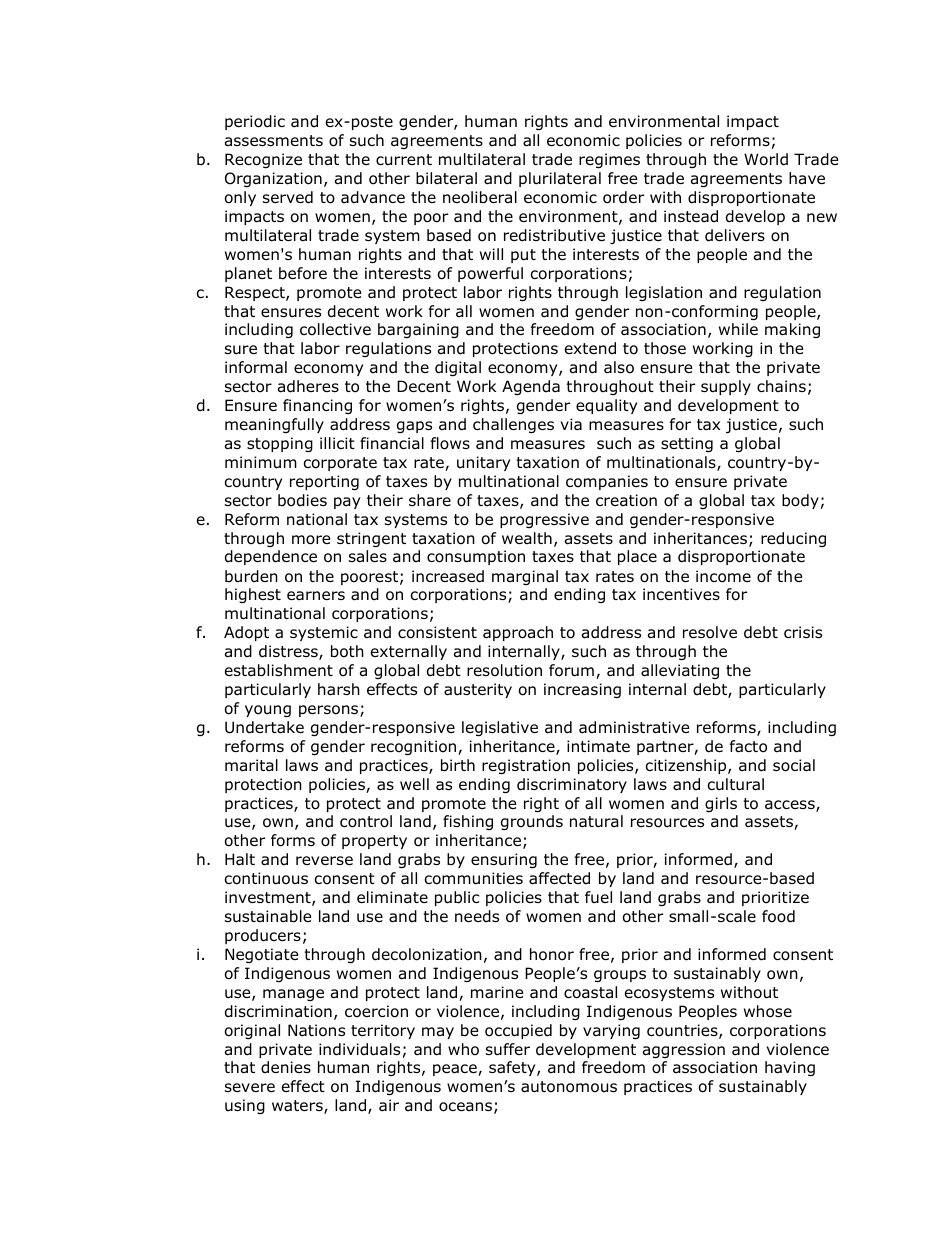  Describe the element at coordinates (790, 1068) in the page. I see `having` at that location.
